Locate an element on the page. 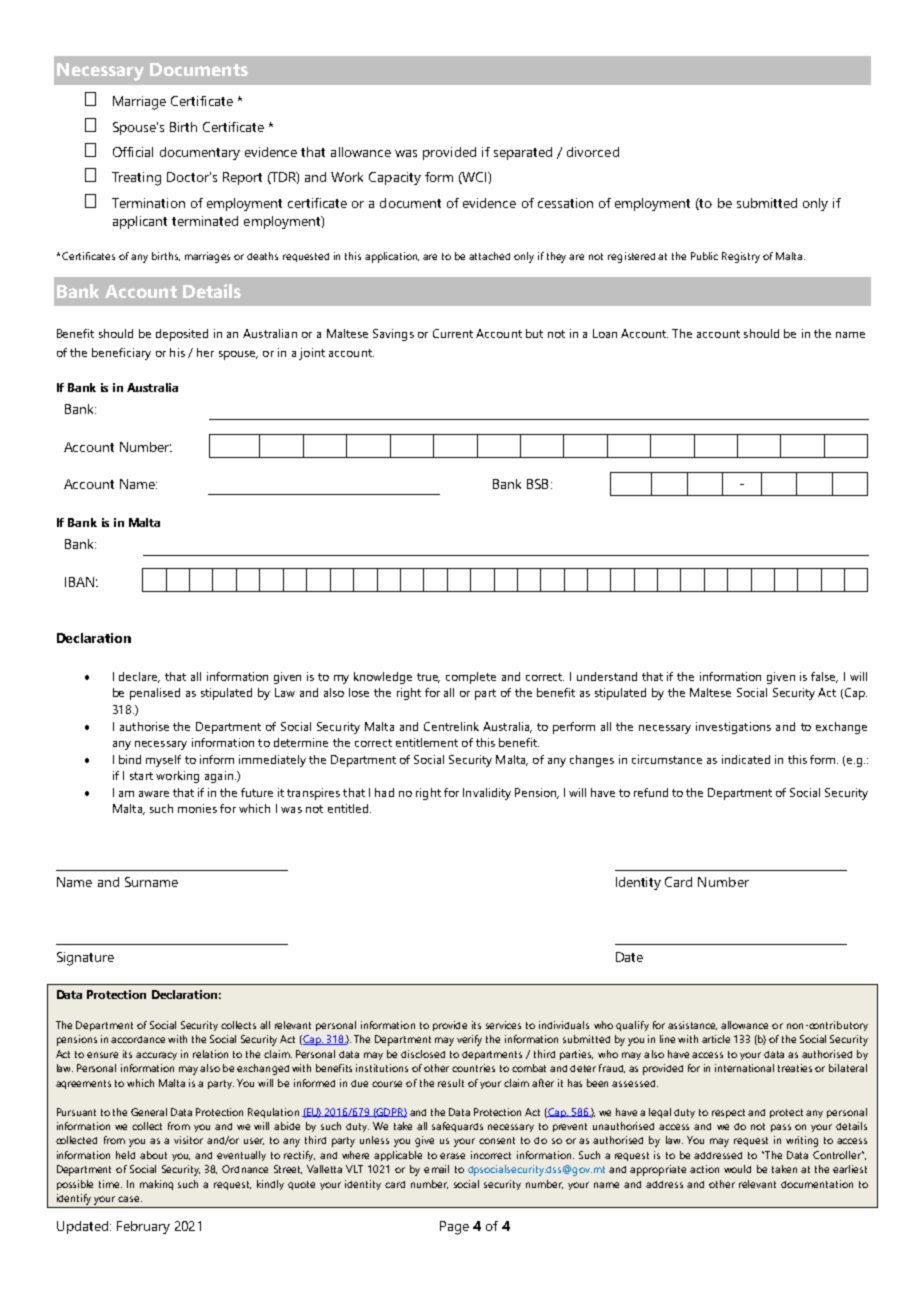 The width and height of the document is (924, 1308). complete is located at coordinates (471, 678).
